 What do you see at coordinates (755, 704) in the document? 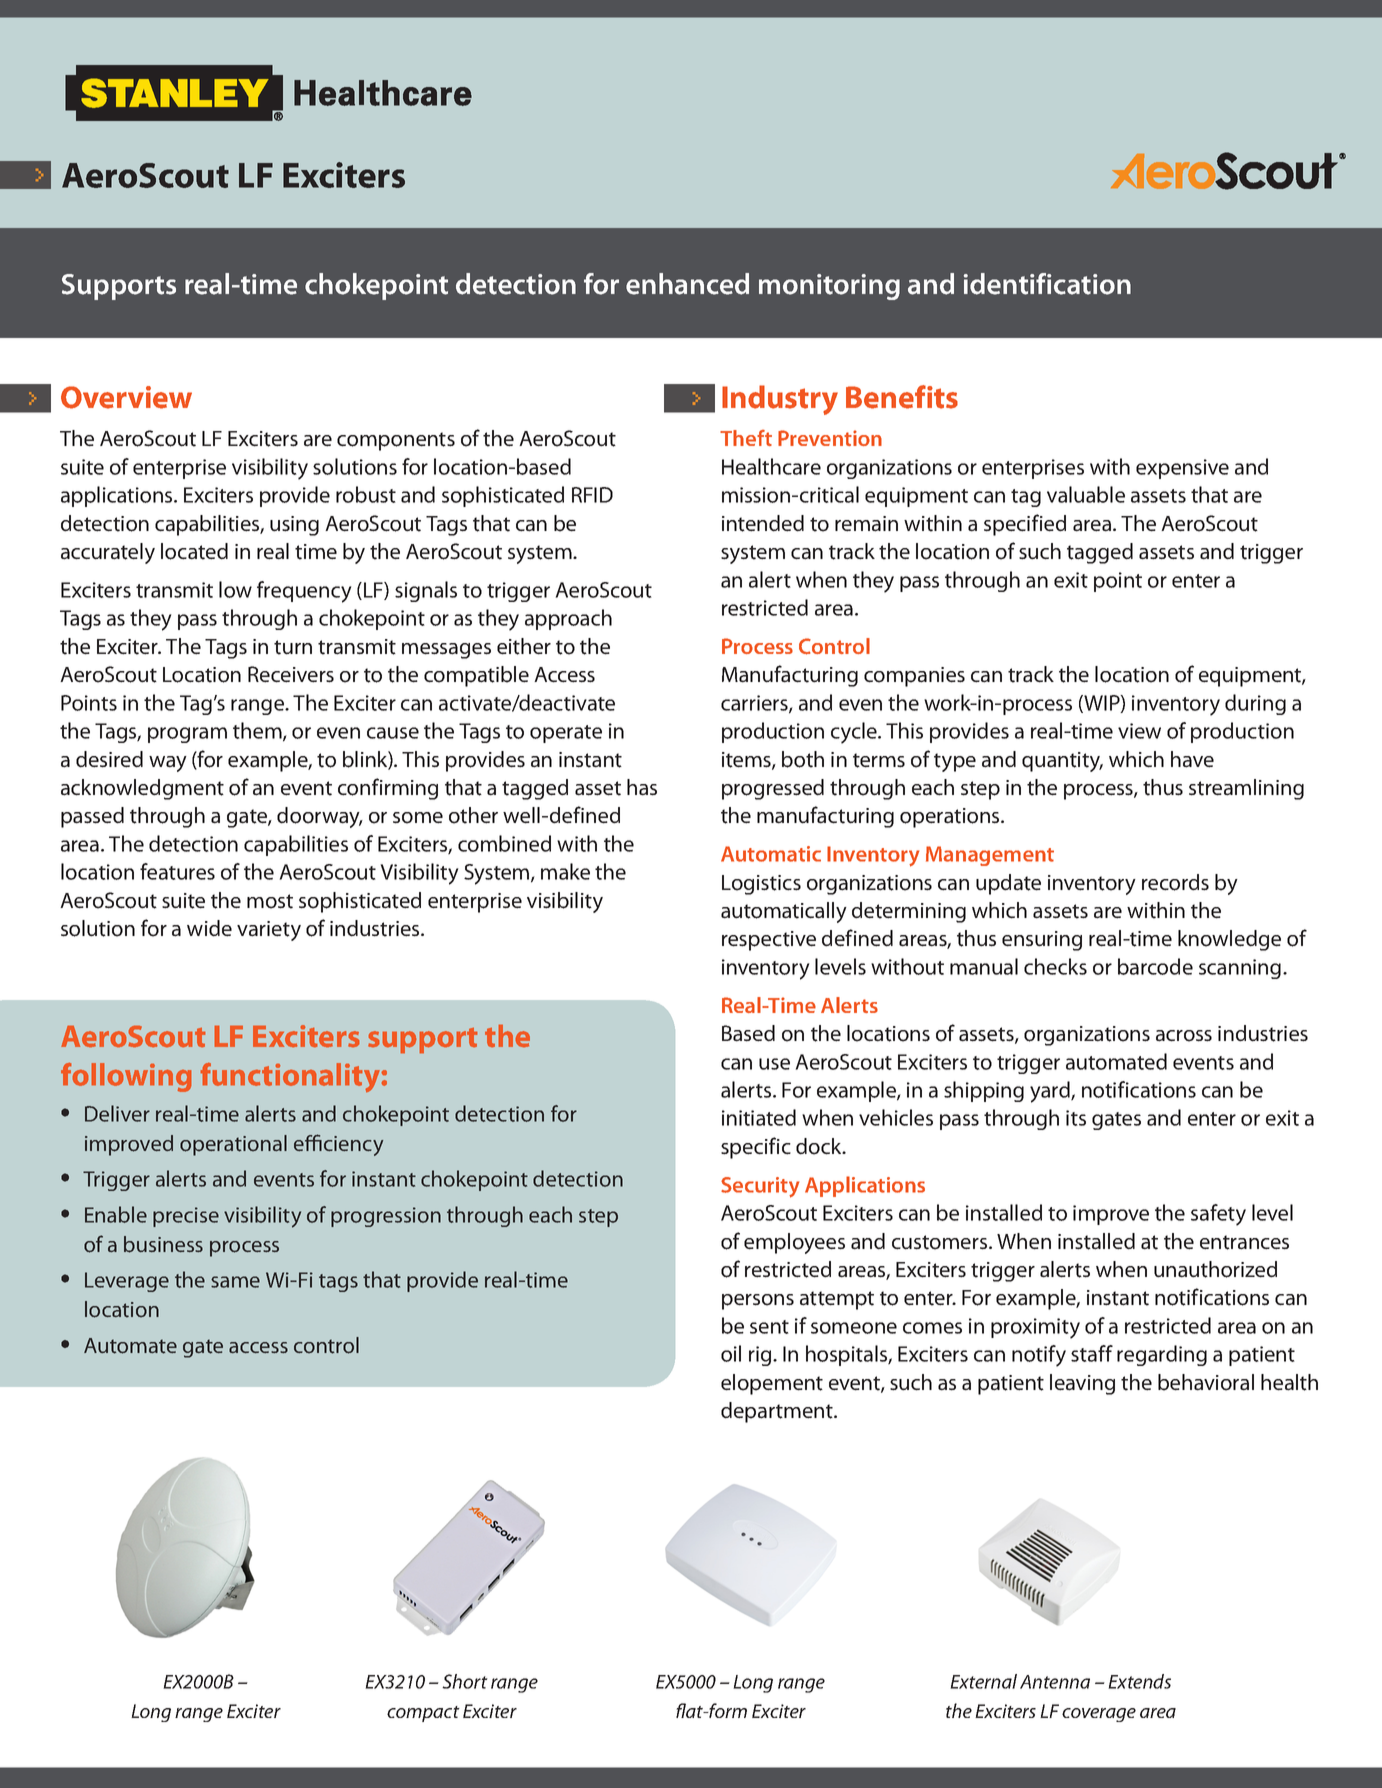
I see `carriers` at bounding box center [755, 704].
